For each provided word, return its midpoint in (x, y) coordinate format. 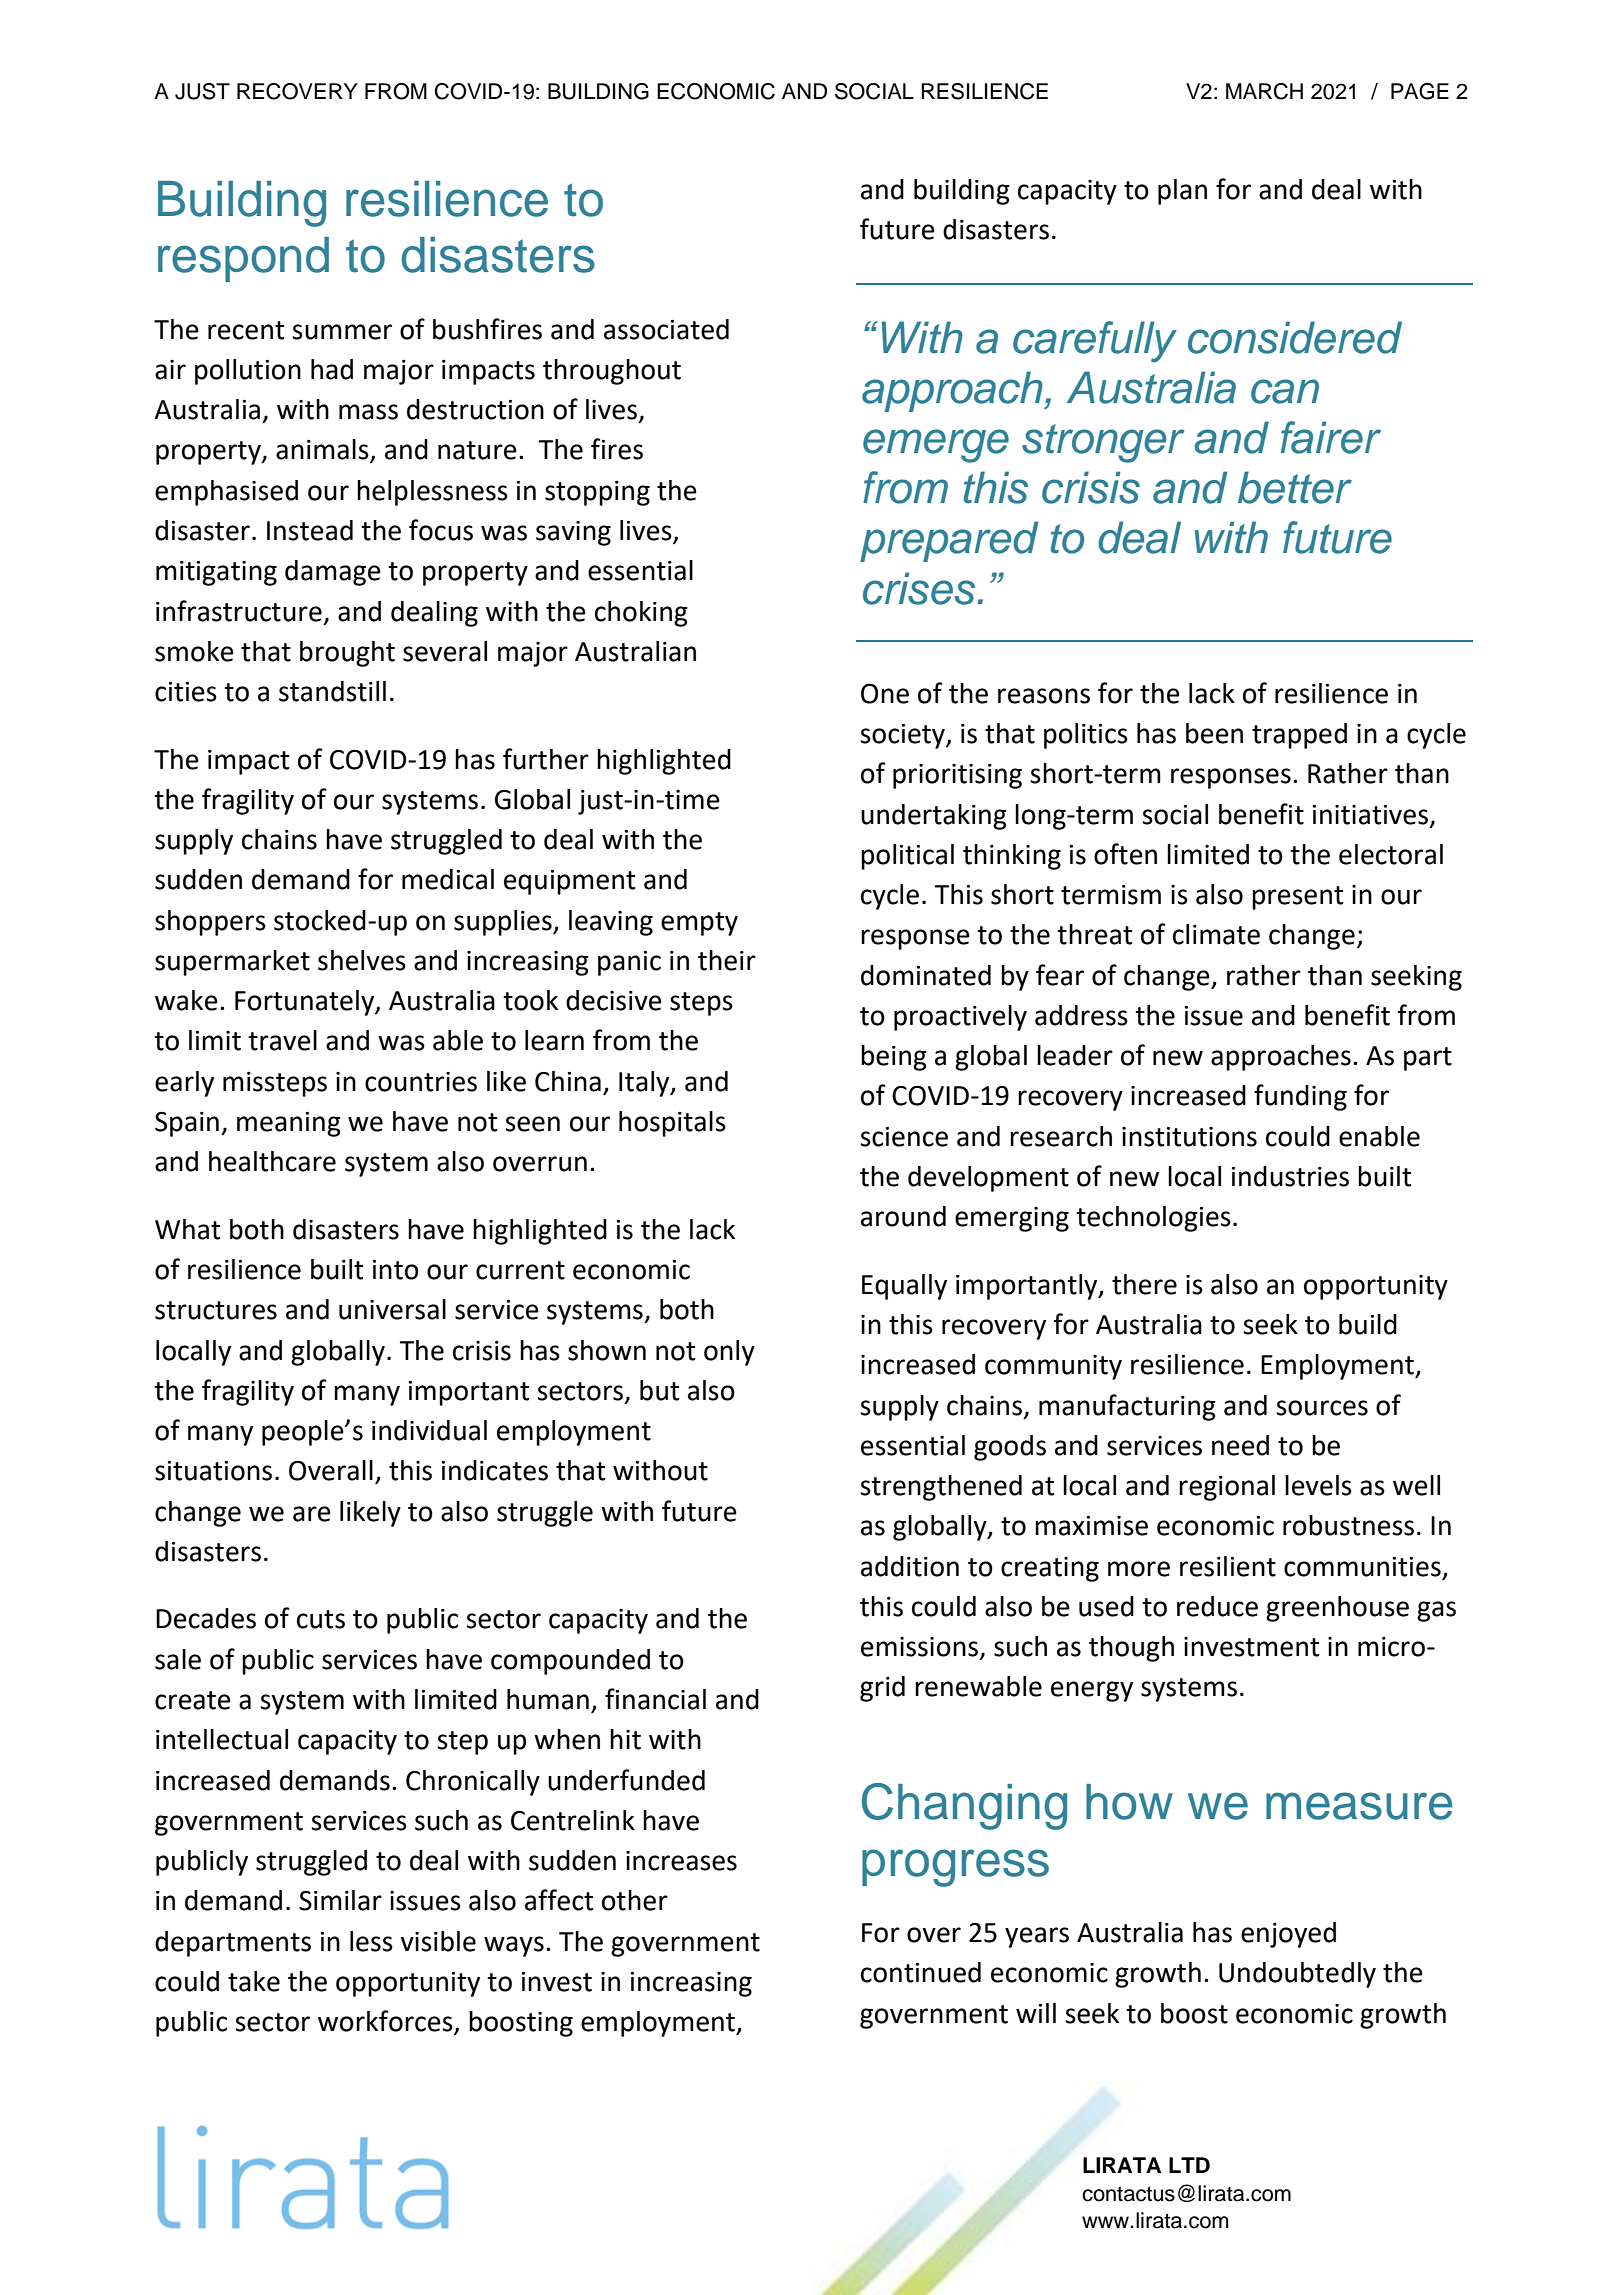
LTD (1189, 2165)
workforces (386, 2022)
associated (666, 329)
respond (243, 259)
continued (921, 1972)
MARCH (1264, 91)
